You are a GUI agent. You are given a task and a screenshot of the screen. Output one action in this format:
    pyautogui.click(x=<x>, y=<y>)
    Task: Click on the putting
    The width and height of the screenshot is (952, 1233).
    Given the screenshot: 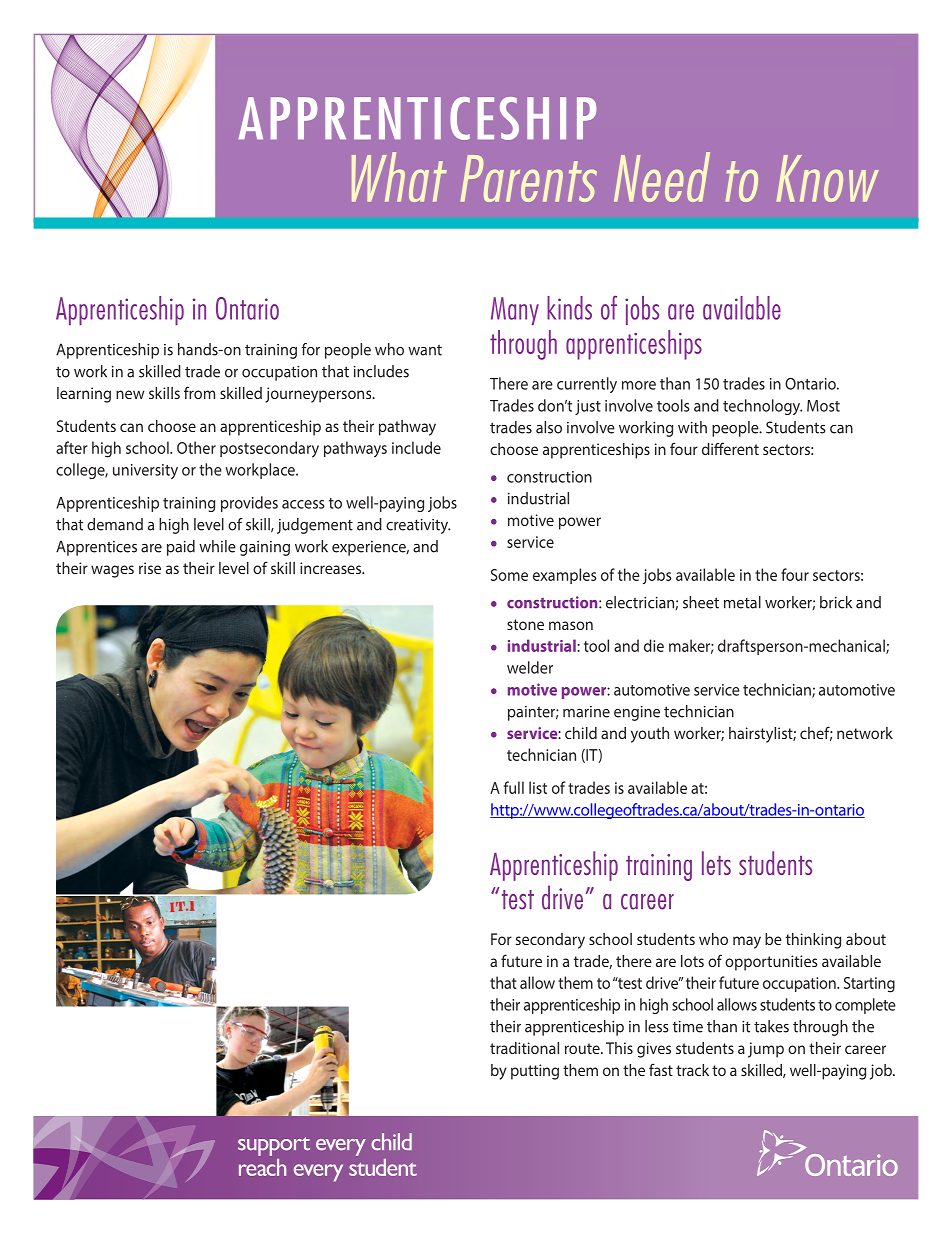 What is the action you would take?
    pyautogui.click(x=535, y=1072)
